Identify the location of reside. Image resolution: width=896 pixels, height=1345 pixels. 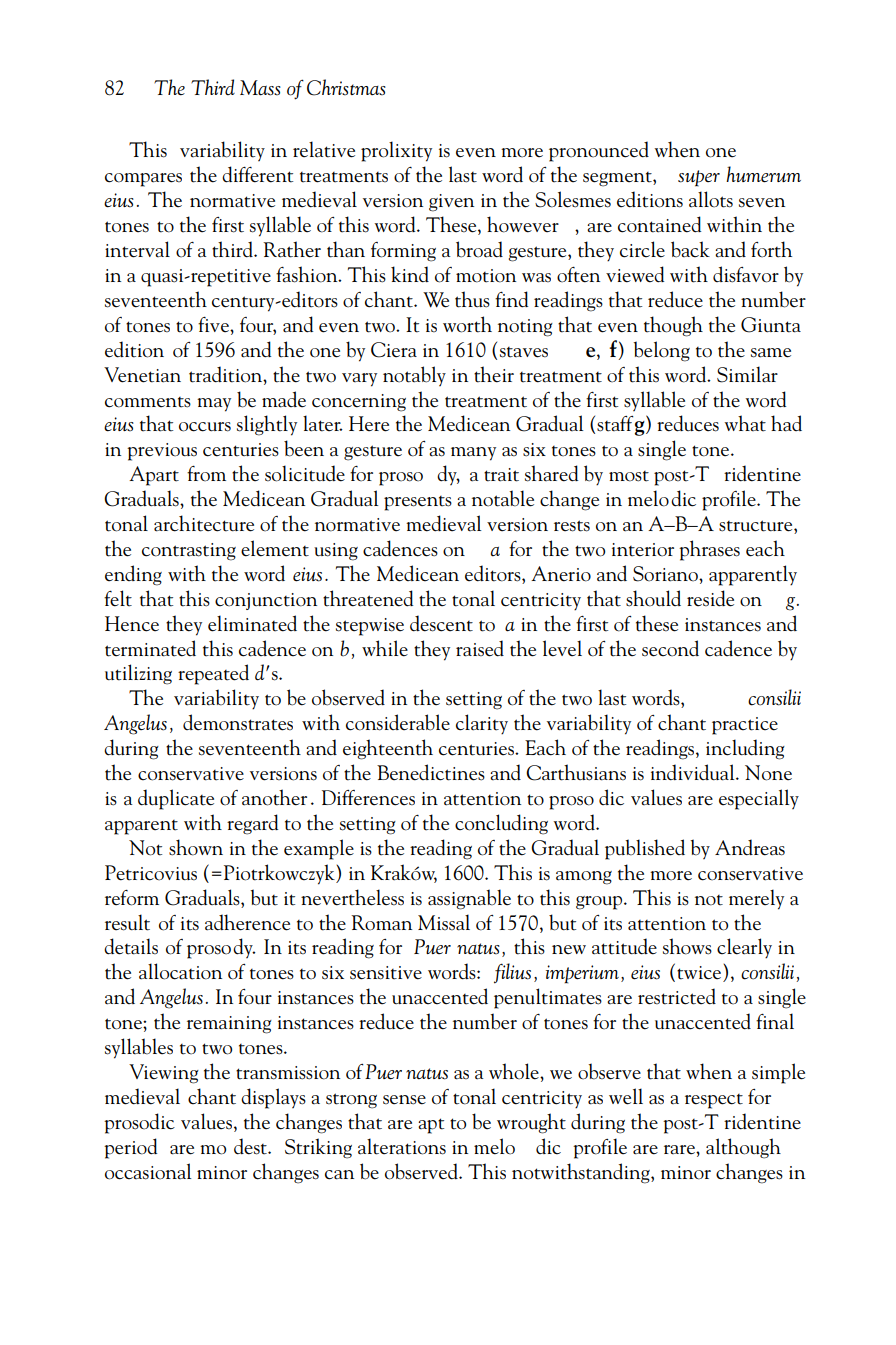
(710, 598).
